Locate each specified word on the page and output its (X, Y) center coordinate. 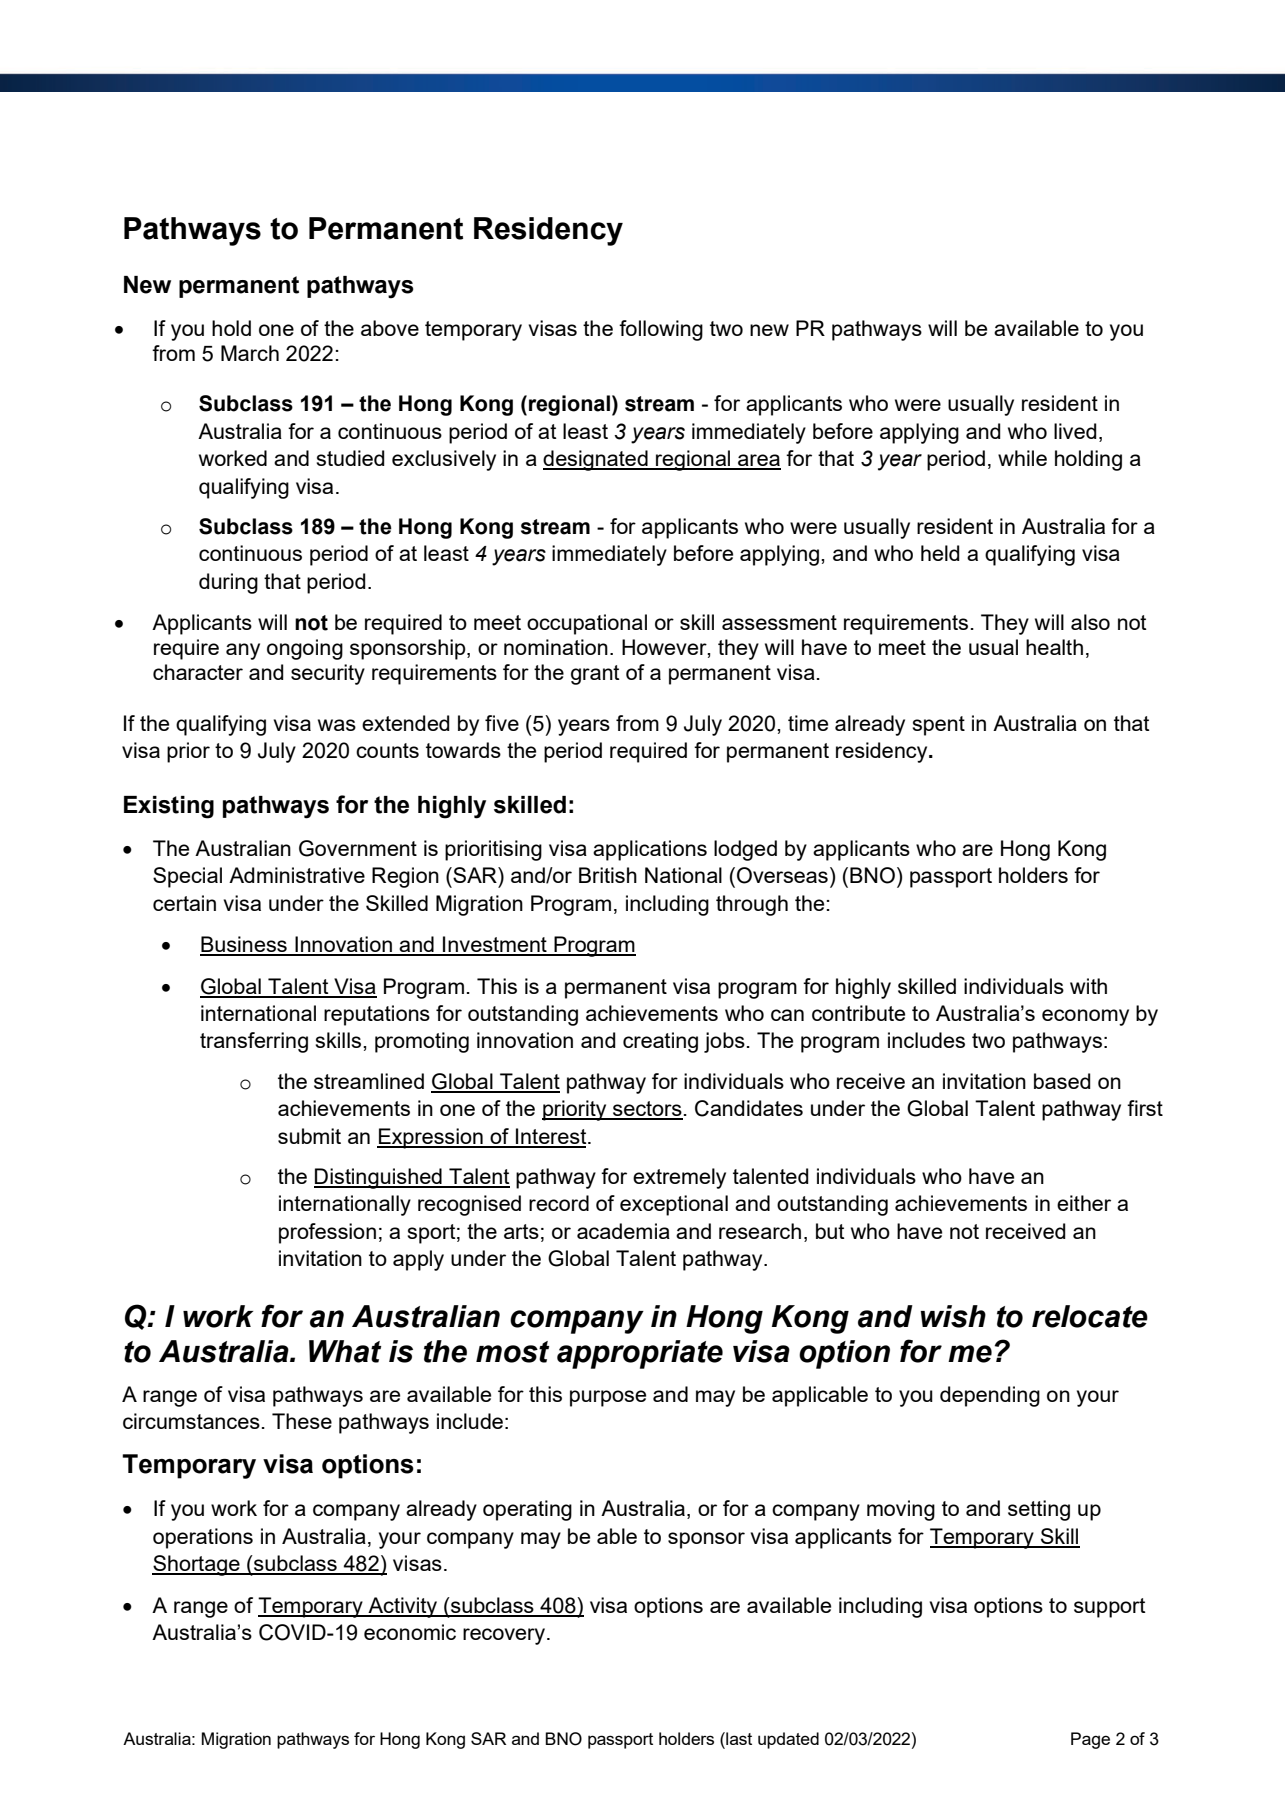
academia (623, 1231)
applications (650, 850)
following (661, 330)
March (250, 353)
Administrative (297, 875)
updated (788, 1740)
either (1084, 1203)
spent (938, 726)
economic (410, 1632)
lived (1075, 431)
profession (327, 1233)
